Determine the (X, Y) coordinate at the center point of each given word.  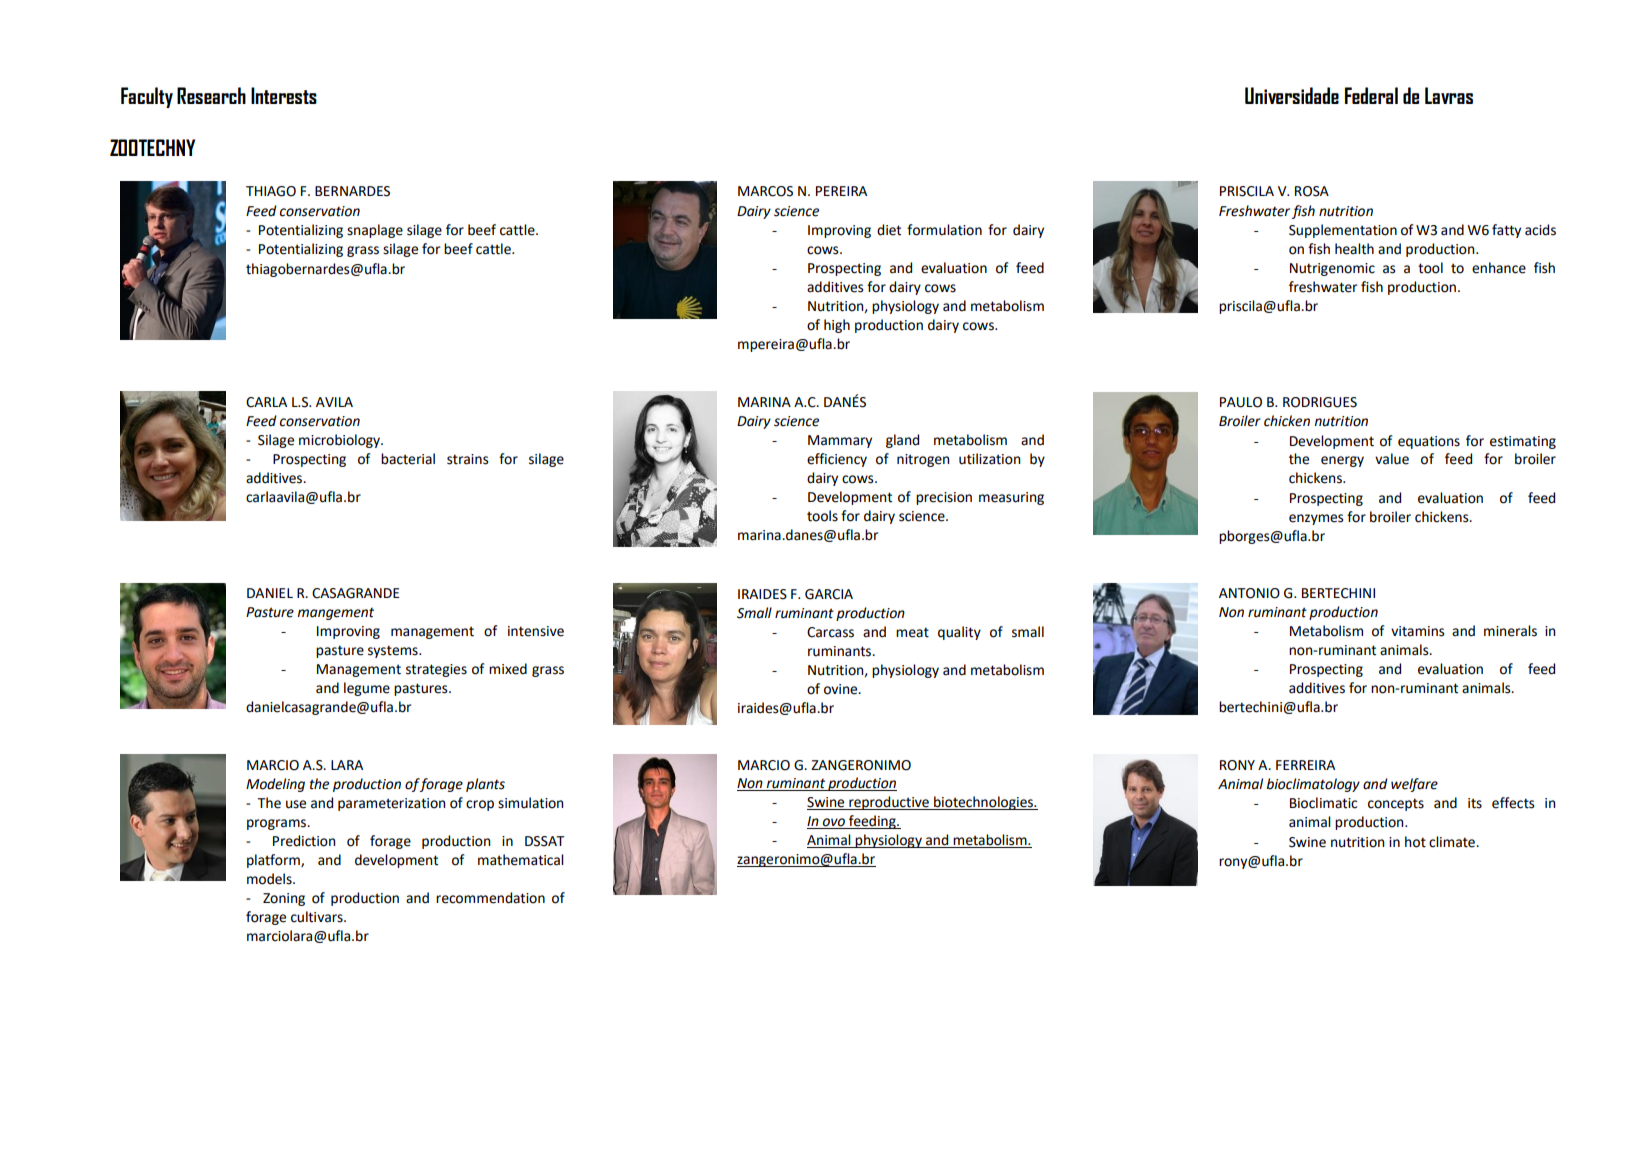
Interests (284, 95)
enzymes (1316, 519)
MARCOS (765, 191)
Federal (1371, 95)
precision (944, 498)
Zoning (284, 899)
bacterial (408, 459)
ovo (834, 823)
